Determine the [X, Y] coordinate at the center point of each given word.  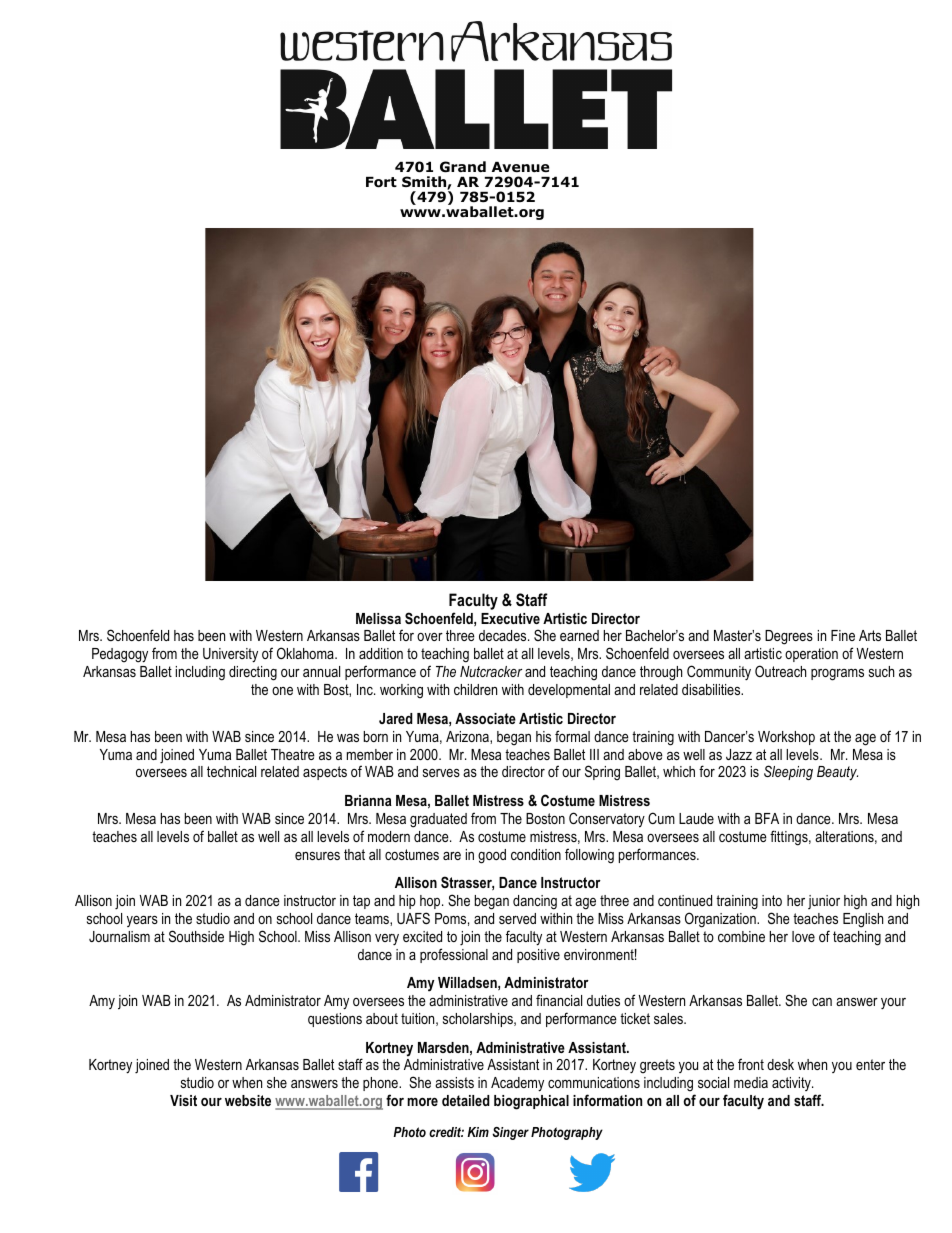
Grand [463, 167]
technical [231, 771]
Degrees [789, 637]
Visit [183, 1100]
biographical [531, 1102]
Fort [381, 182]
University [230, 655]
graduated [438, 820]
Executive [510, 618]
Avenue [520, 167]
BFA [767, 818]
